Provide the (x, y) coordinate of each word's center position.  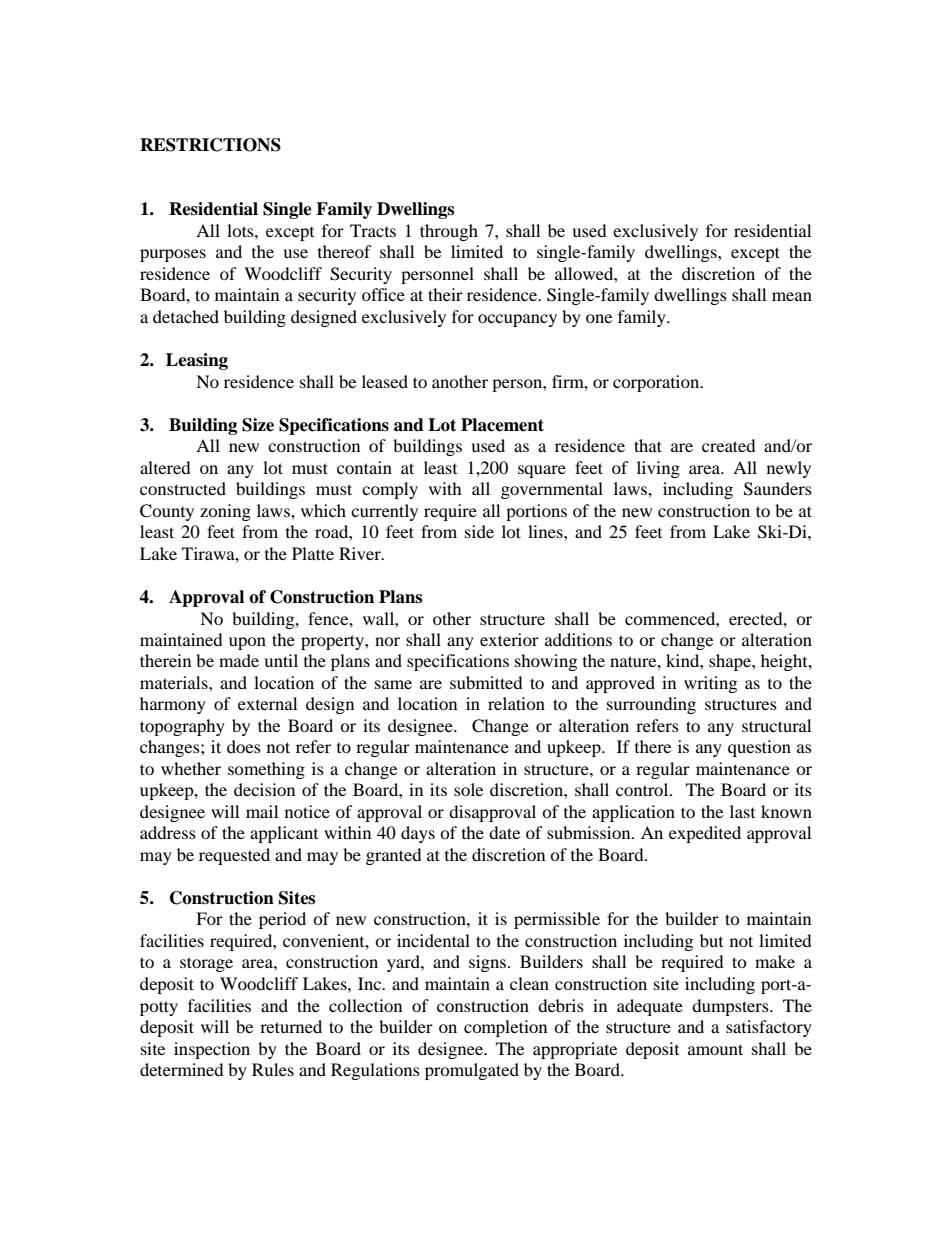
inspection (212, 1050)
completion (505, 1028)
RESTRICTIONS (210, 145)
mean (792, 296)
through (449, 232)
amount (715, 1049)
